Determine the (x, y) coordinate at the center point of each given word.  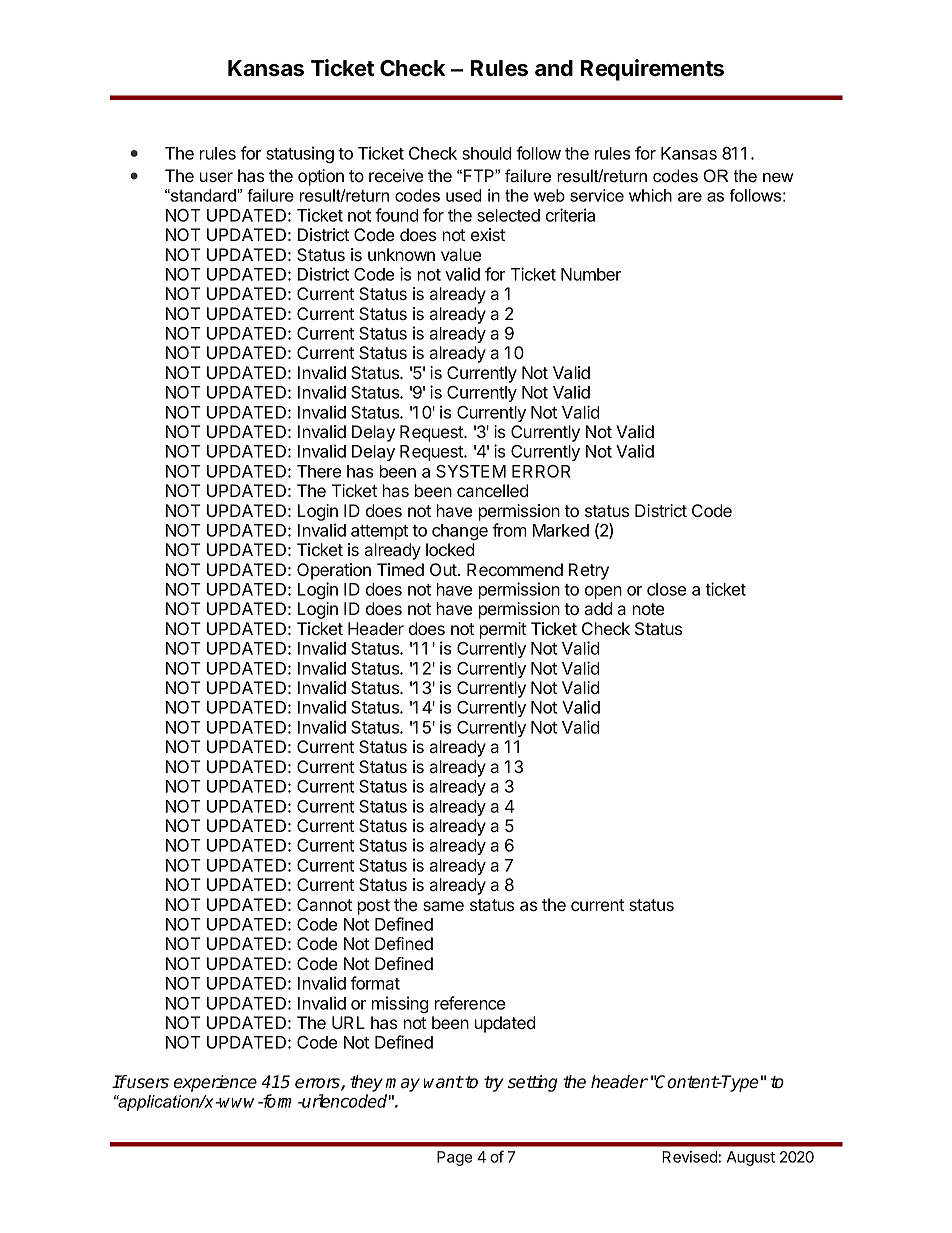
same (443, 906)
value (461, 254)
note (648, 609)
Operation (334, 571)
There (319, 471)
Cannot (324, 904)
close (666, 589)
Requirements (652, 70)
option (321, 177)
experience (215, 1083)
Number (591, 274)
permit (503, 630)
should (487, 153)
